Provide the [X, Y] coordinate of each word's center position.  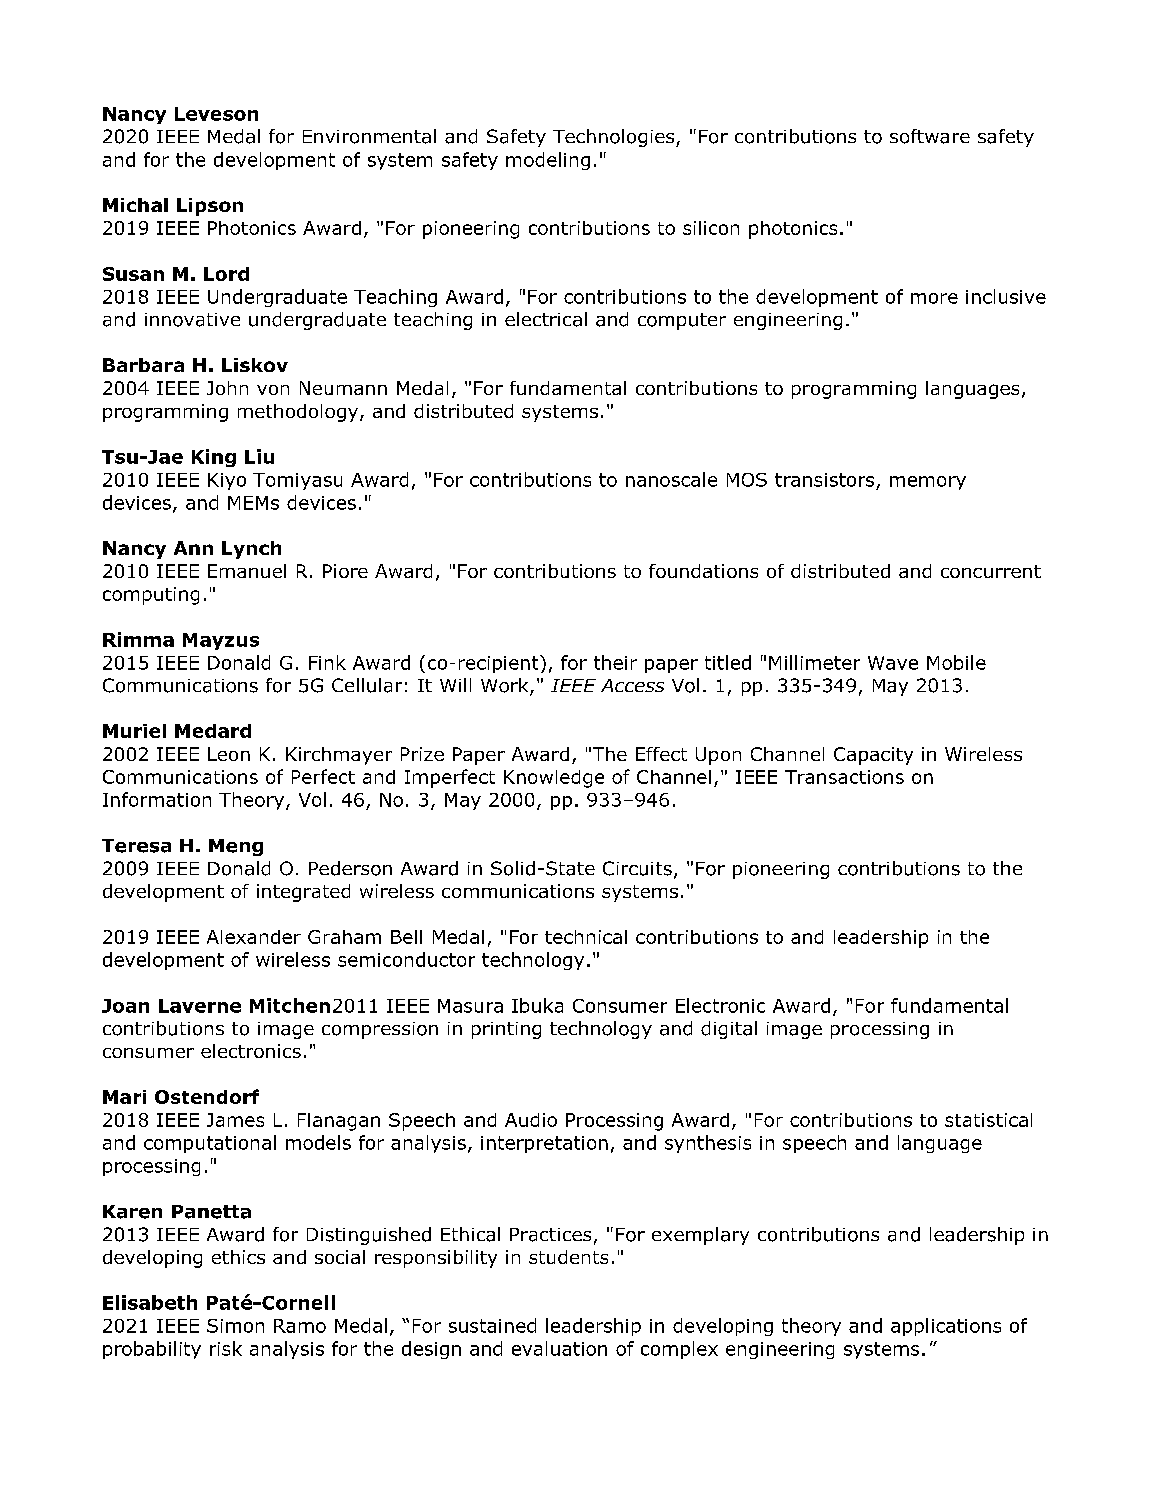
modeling [548, 161]
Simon [235, 1326]
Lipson [210, 207]
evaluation [559, 1348]
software [930, 136]
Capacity [873, 756]
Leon [229, 754]
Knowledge [554, 779]
